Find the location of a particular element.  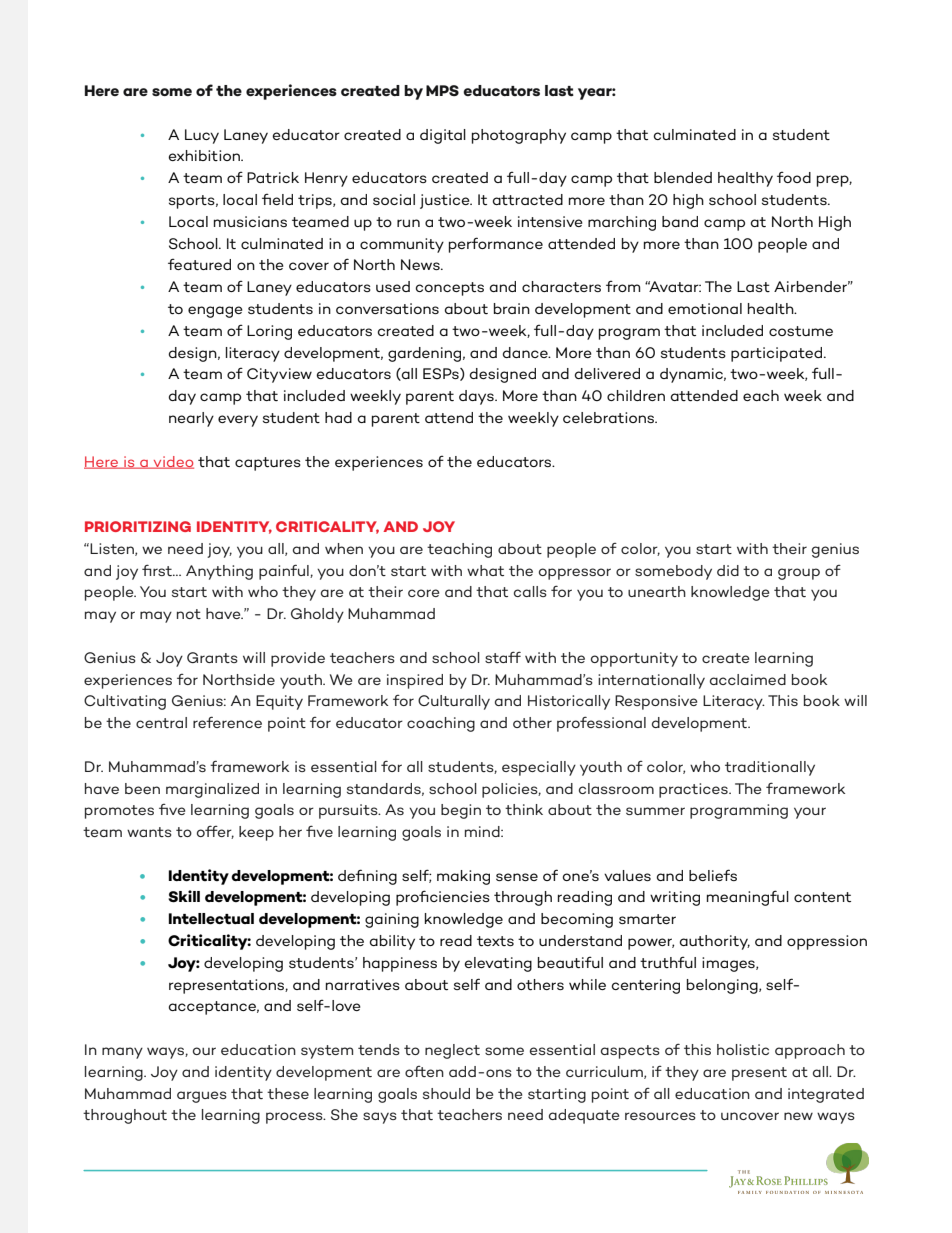

digital is located at coordinates (443, 136).
